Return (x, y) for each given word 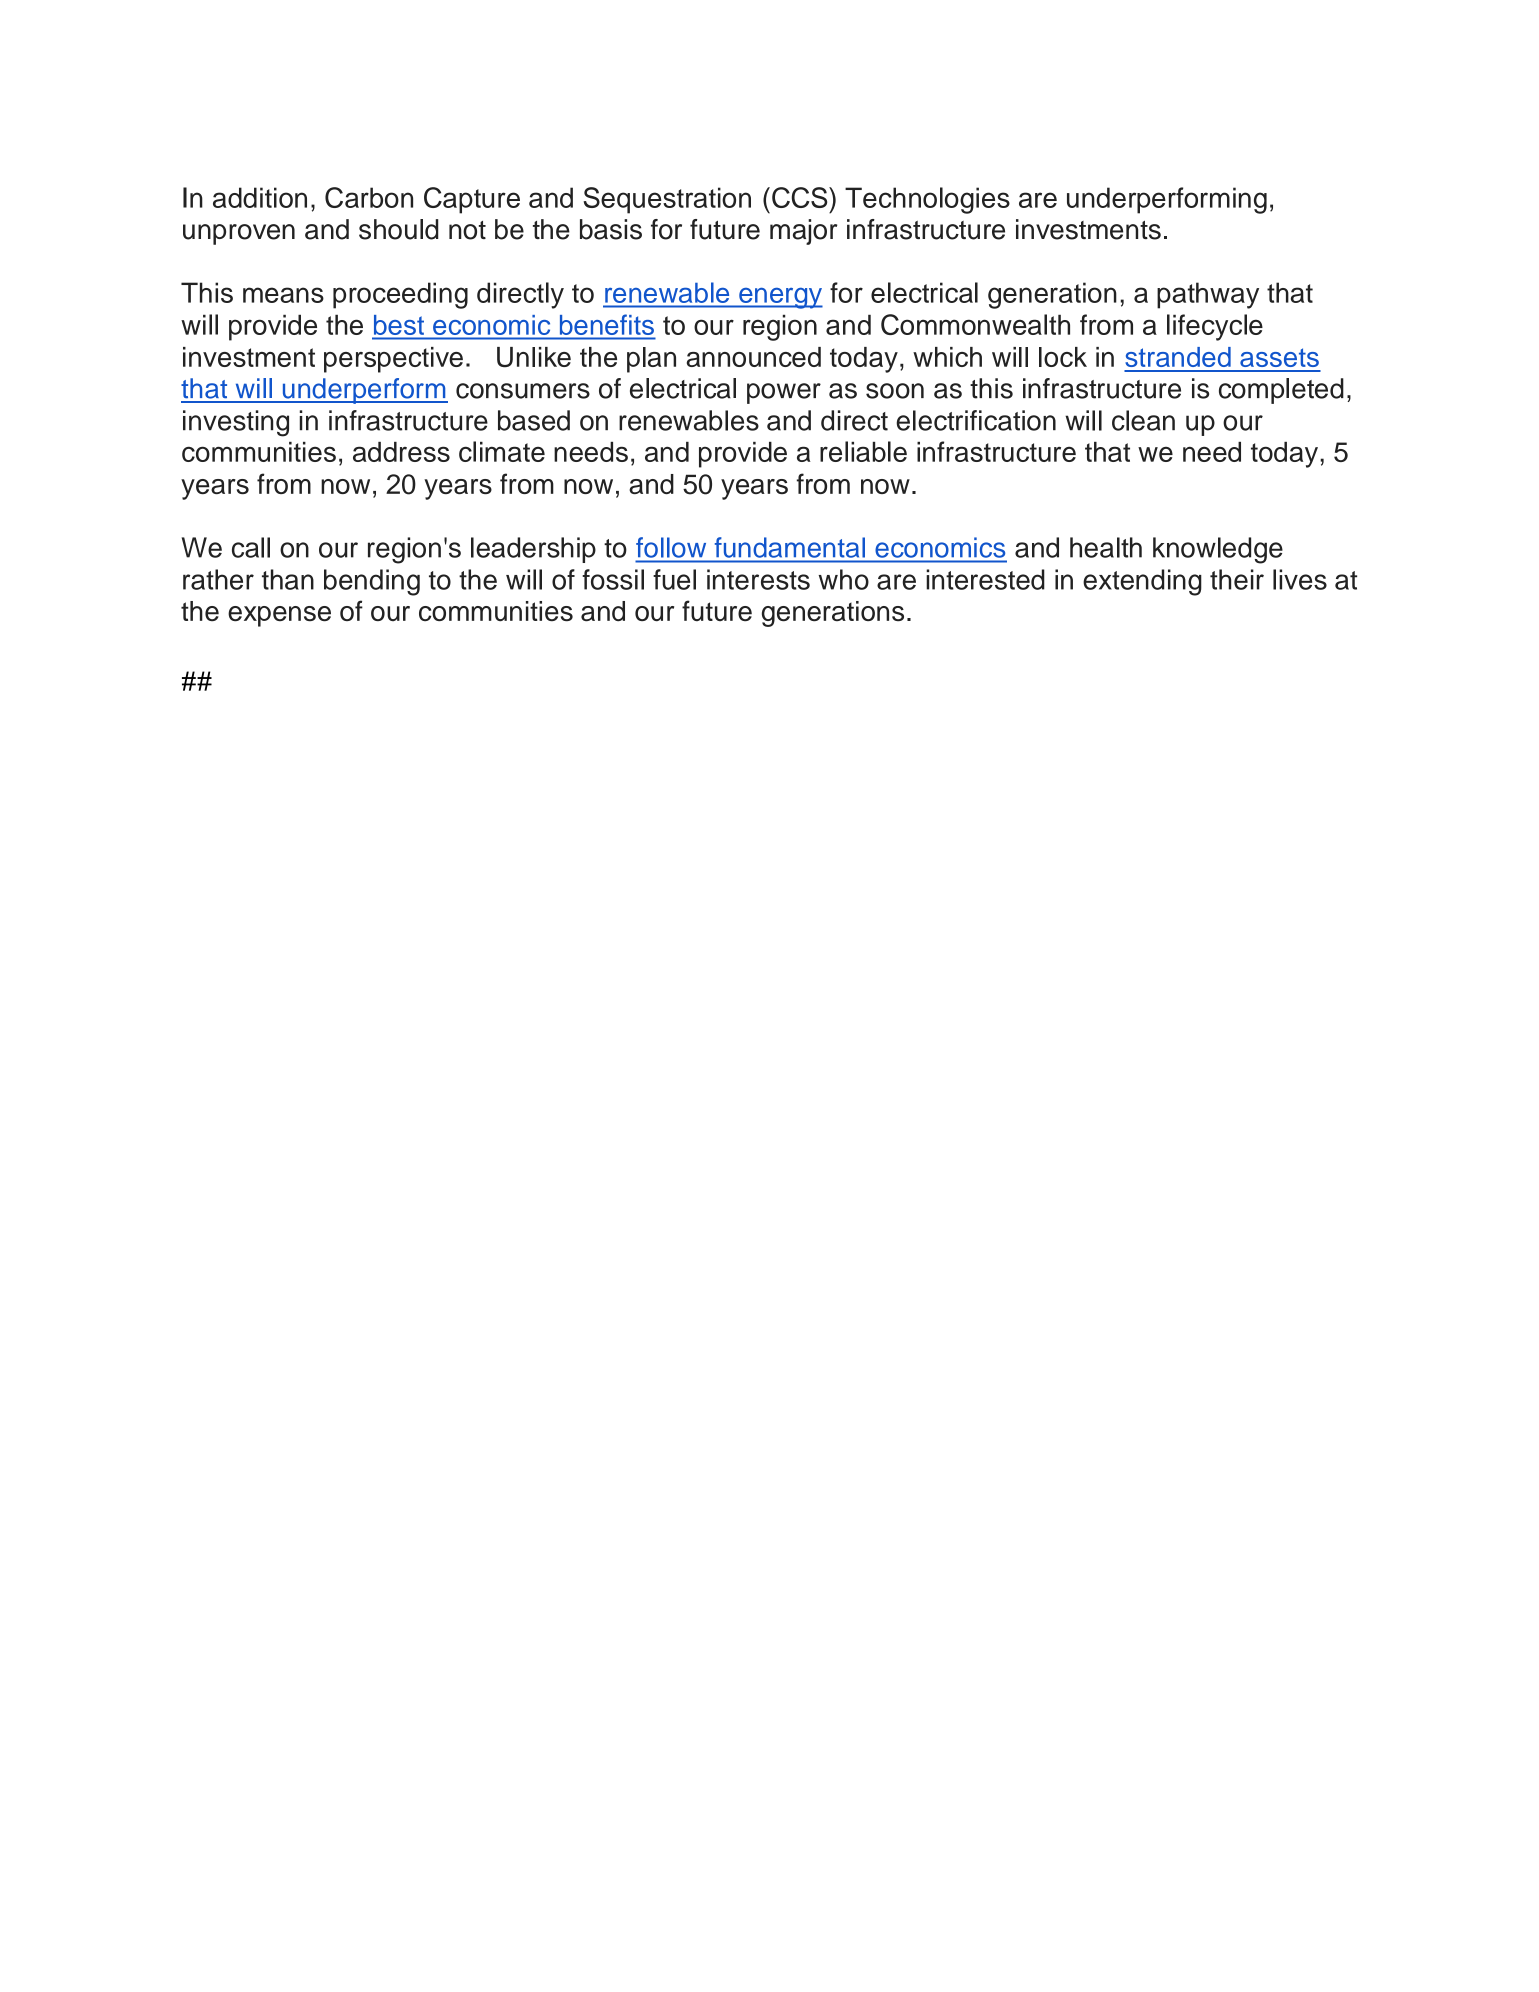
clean (1143, 420)
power (784, 393)
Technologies (927, 200)
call (251, 547)
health (1106, 547)
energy (780, 298)
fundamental (790, 547)
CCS (801, 197)
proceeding (400, 295)
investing (236, 423)
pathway (1208, 295)
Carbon (369, 197)
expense (279, 616)
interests (758, 579)
